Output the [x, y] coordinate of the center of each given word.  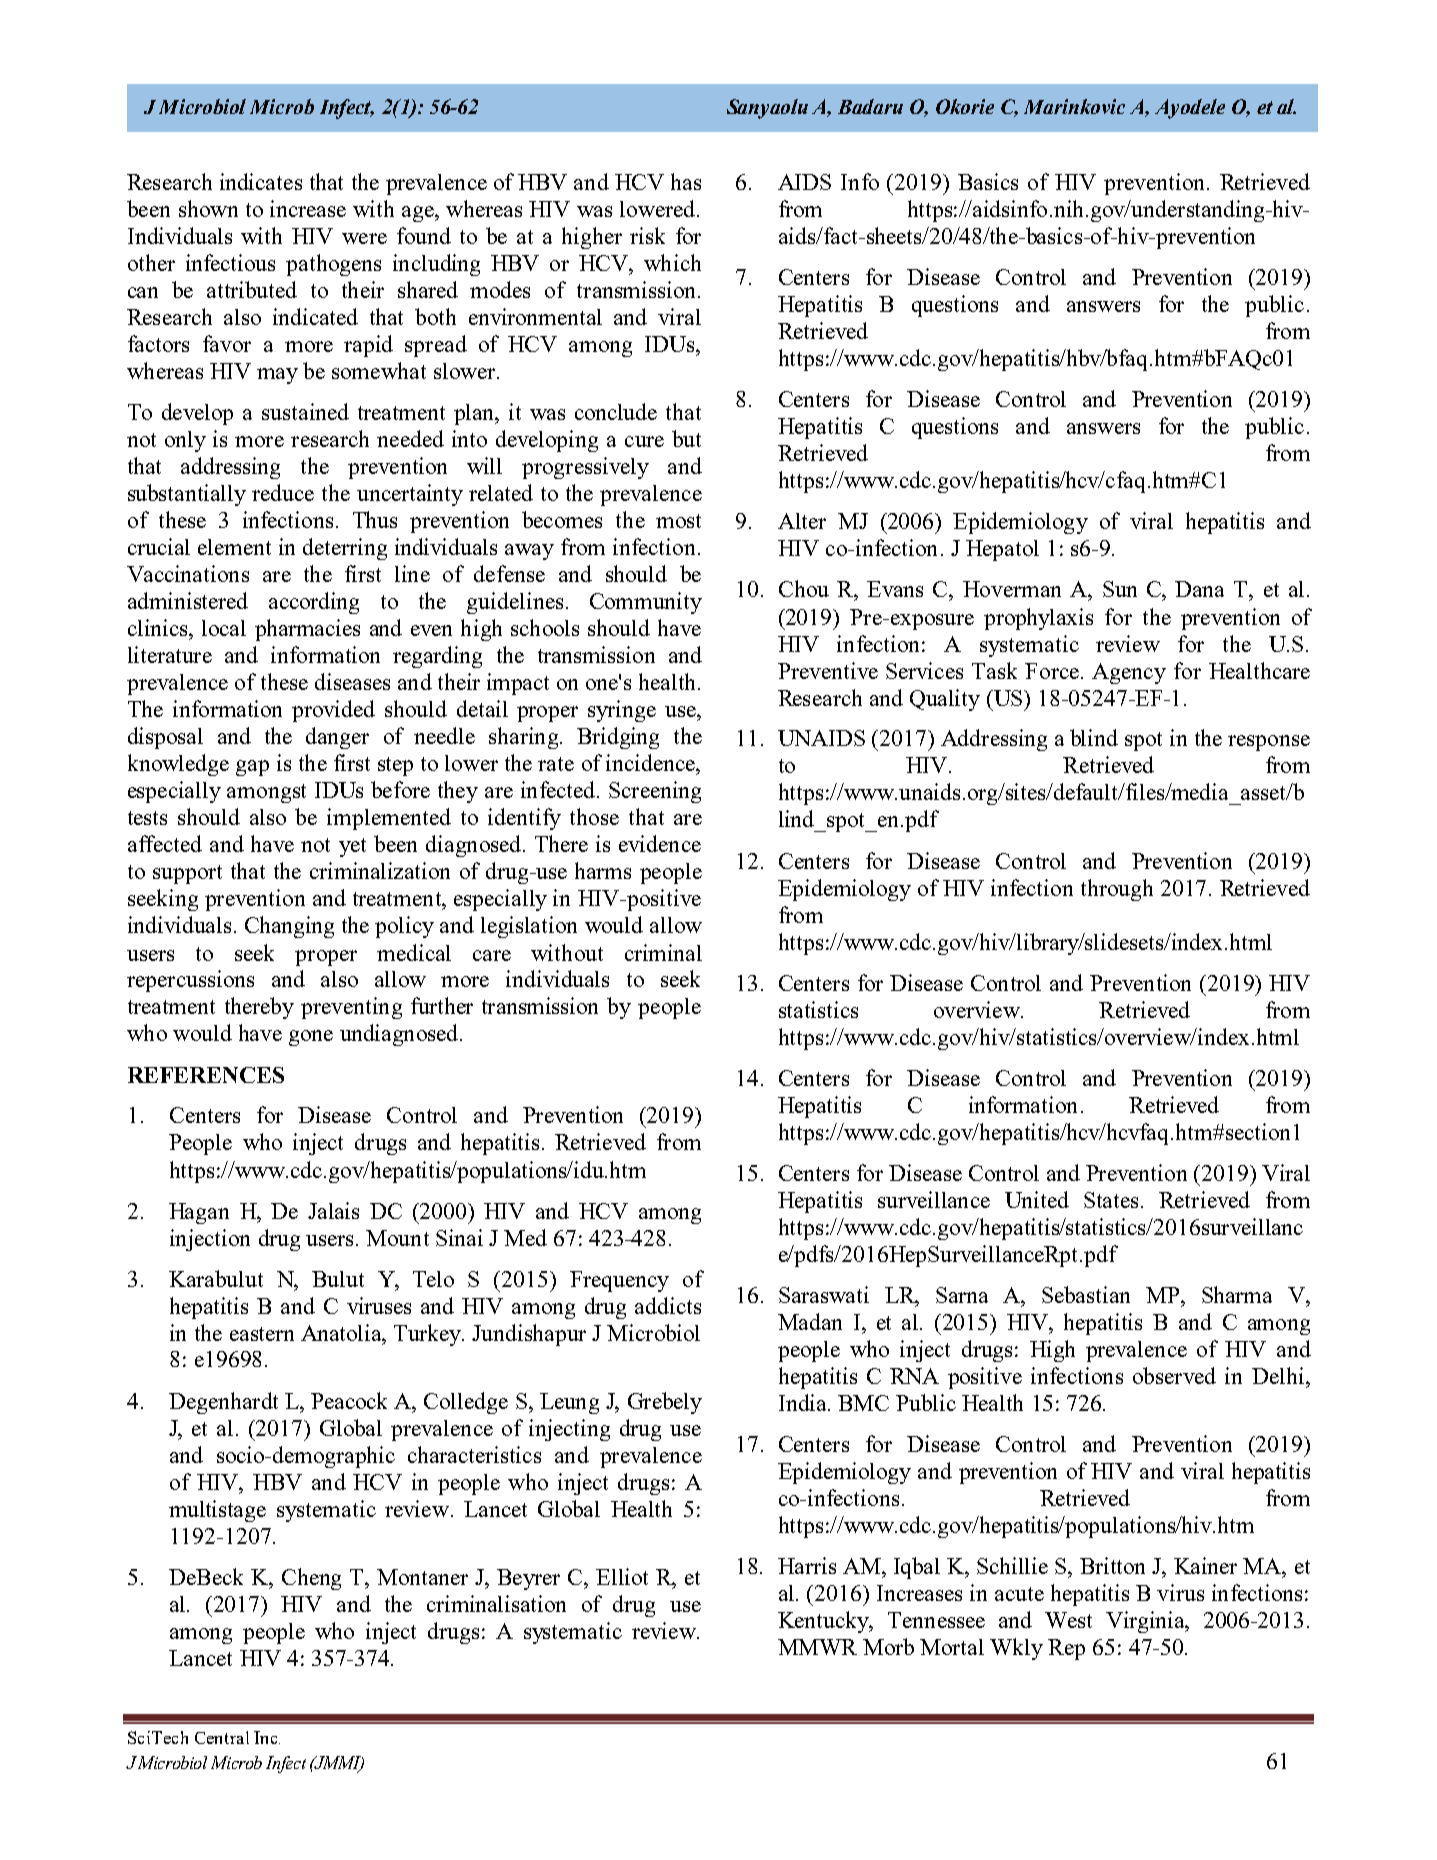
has [686, 181]
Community [646, 603]
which [672, 262]
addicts [668, 1305]
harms [603, 870]
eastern [262, 1334]
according [314, 603]
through [1117, 890]
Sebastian [1086, 1294]
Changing [289, 927]
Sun [1120, 589]
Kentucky [825, 1622]
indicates [261, 181]
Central [222, 1737]
